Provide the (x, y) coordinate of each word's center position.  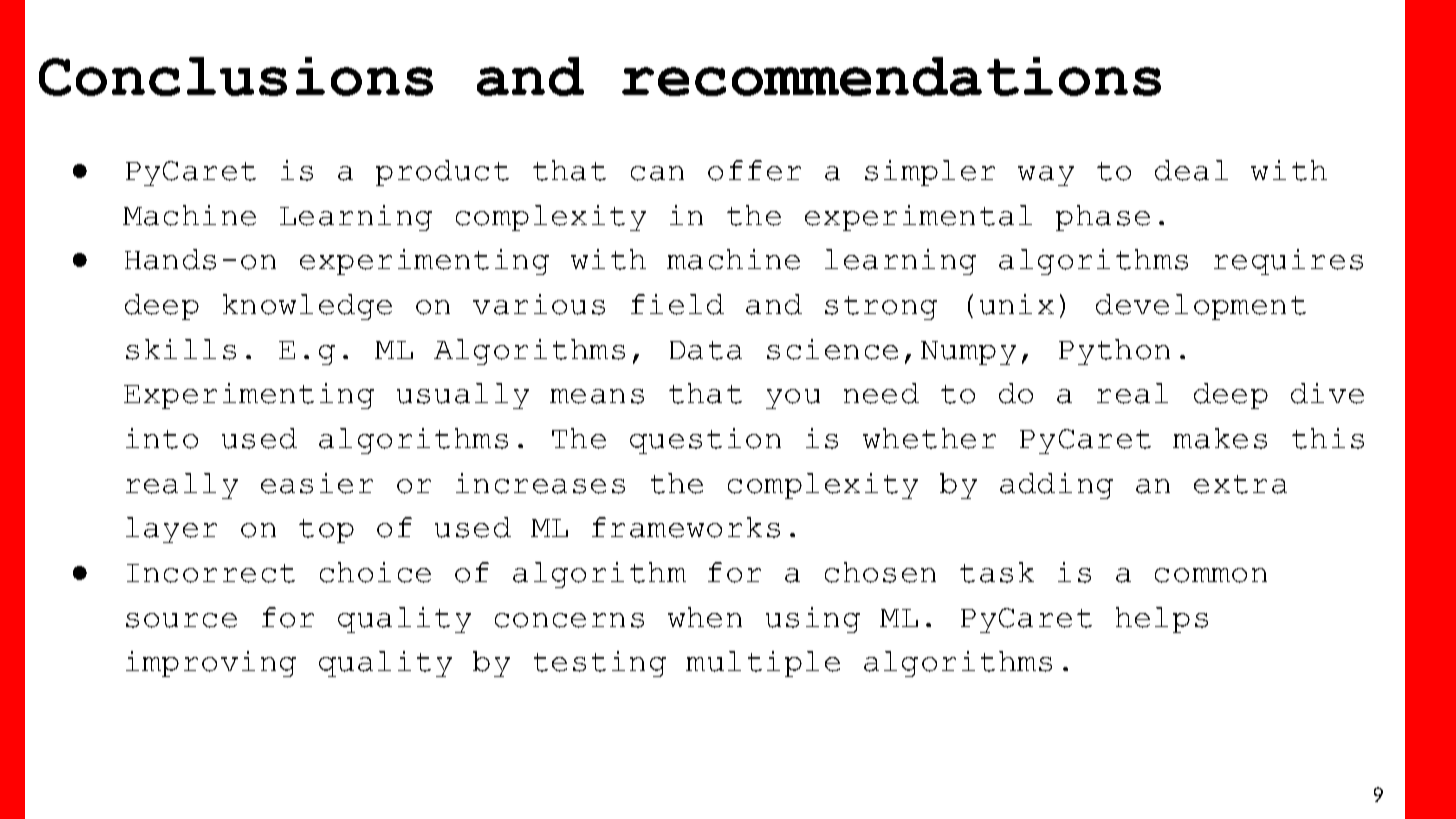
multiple (763, 664)
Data (706, 350)
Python (1114, 352)
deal (1191, 170)
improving (211, 664)
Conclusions (236, 76)
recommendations (891, 76)
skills (181, 349)
